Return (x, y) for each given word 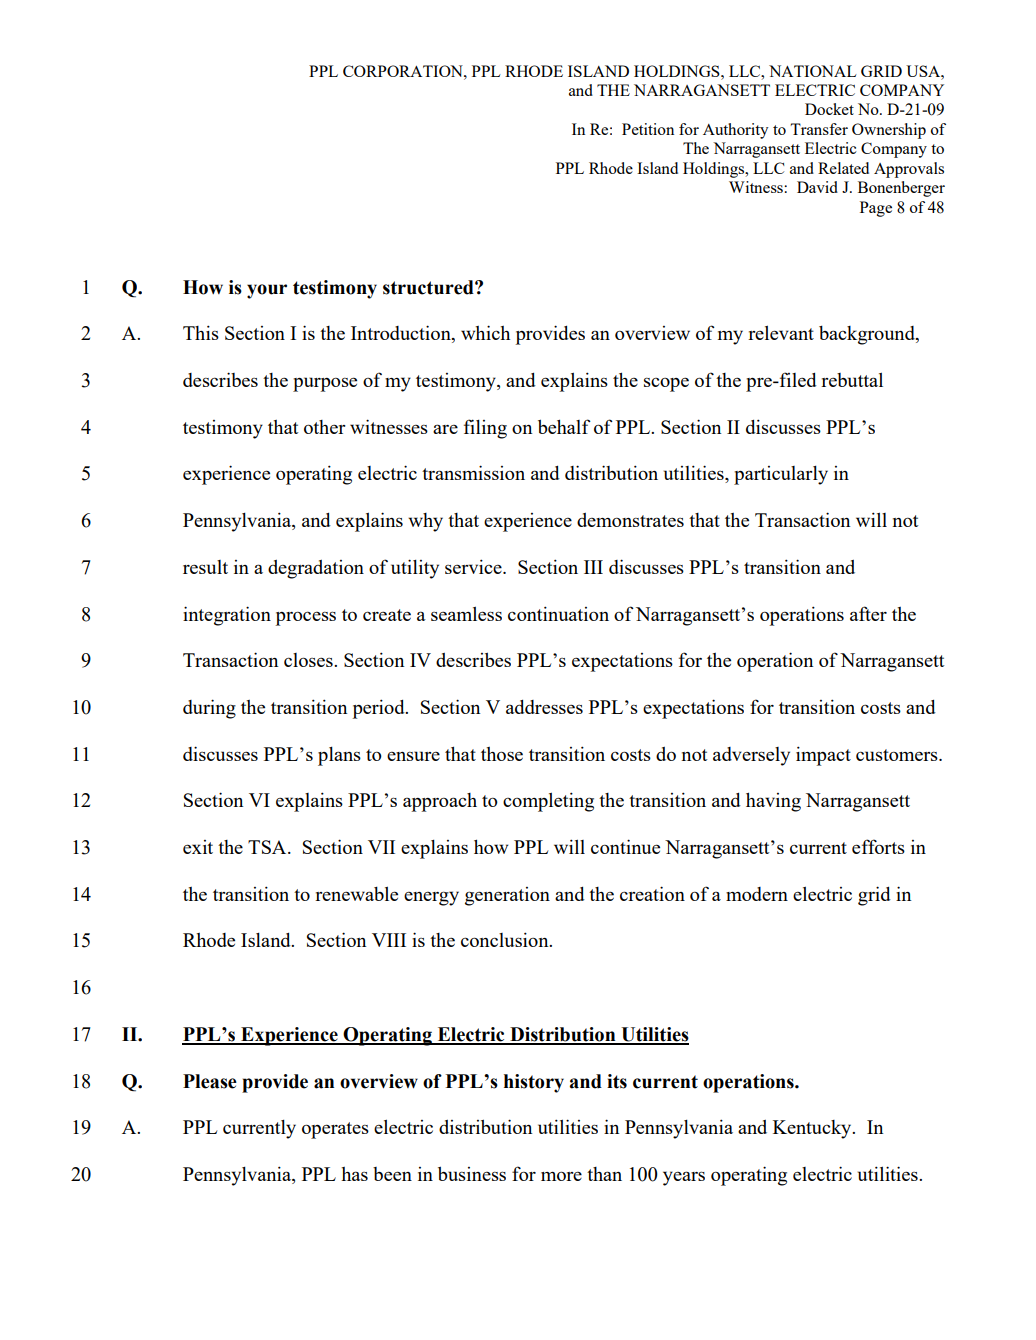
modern (757, 894)
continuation (558, 613)
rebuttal (852, 379)
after (868, 613)
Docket (829, 109)
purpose (325, 384)
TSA (268, 847)
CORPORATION (404, 71)
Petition (648, 129)
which (485, 332)
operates (335, 1130)
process (306, 618)
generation (507, 896)
